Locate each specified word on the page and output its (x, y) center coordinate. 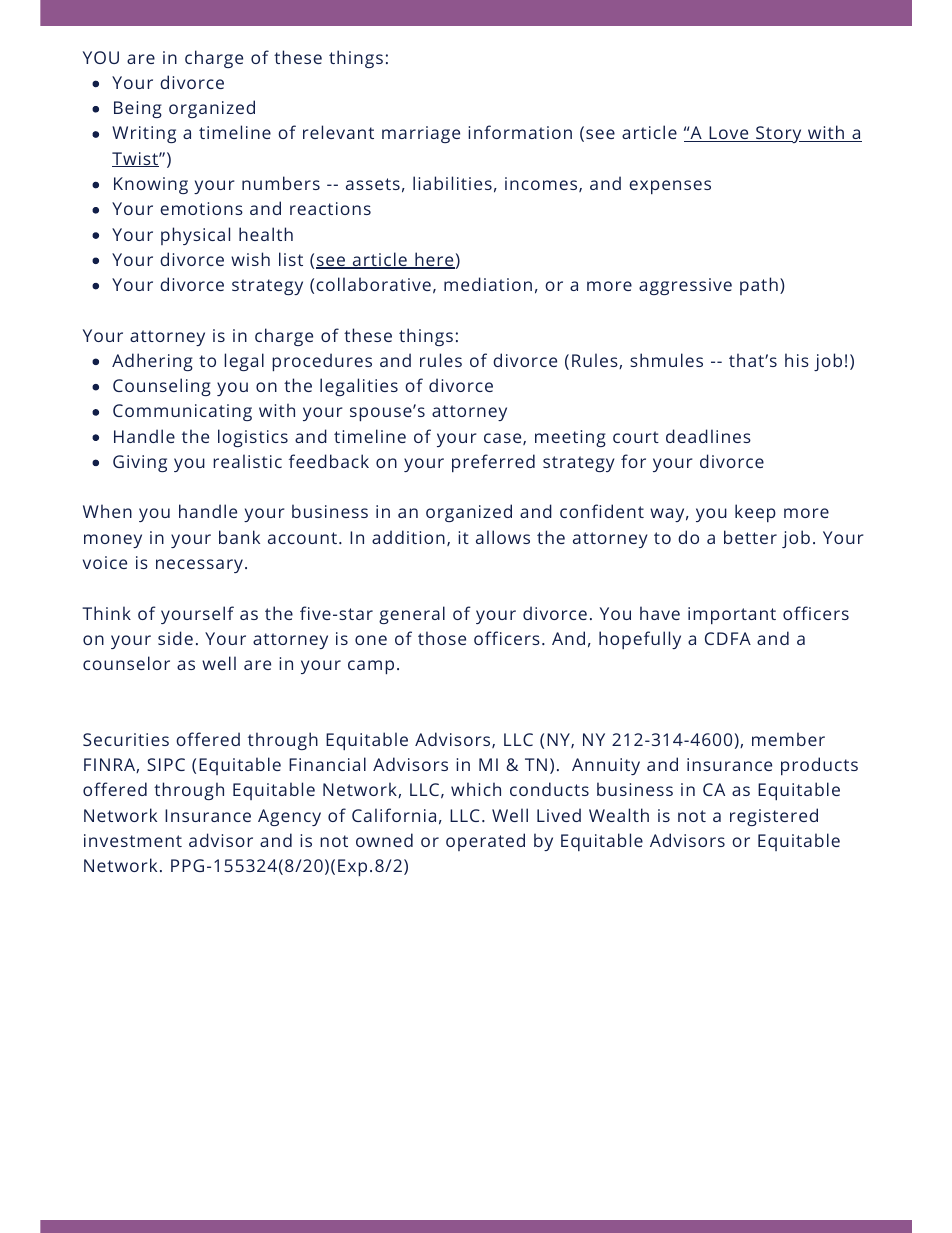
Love (729, 134)
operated (485, 842)
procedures (322, 362)
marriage (421, 134)
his (797, 360)
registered (774, 817)
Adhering (152, 362)
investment (133, 840)
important (732, 615)
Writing (144, 134)
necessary (199, 566)
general (412, 615)
